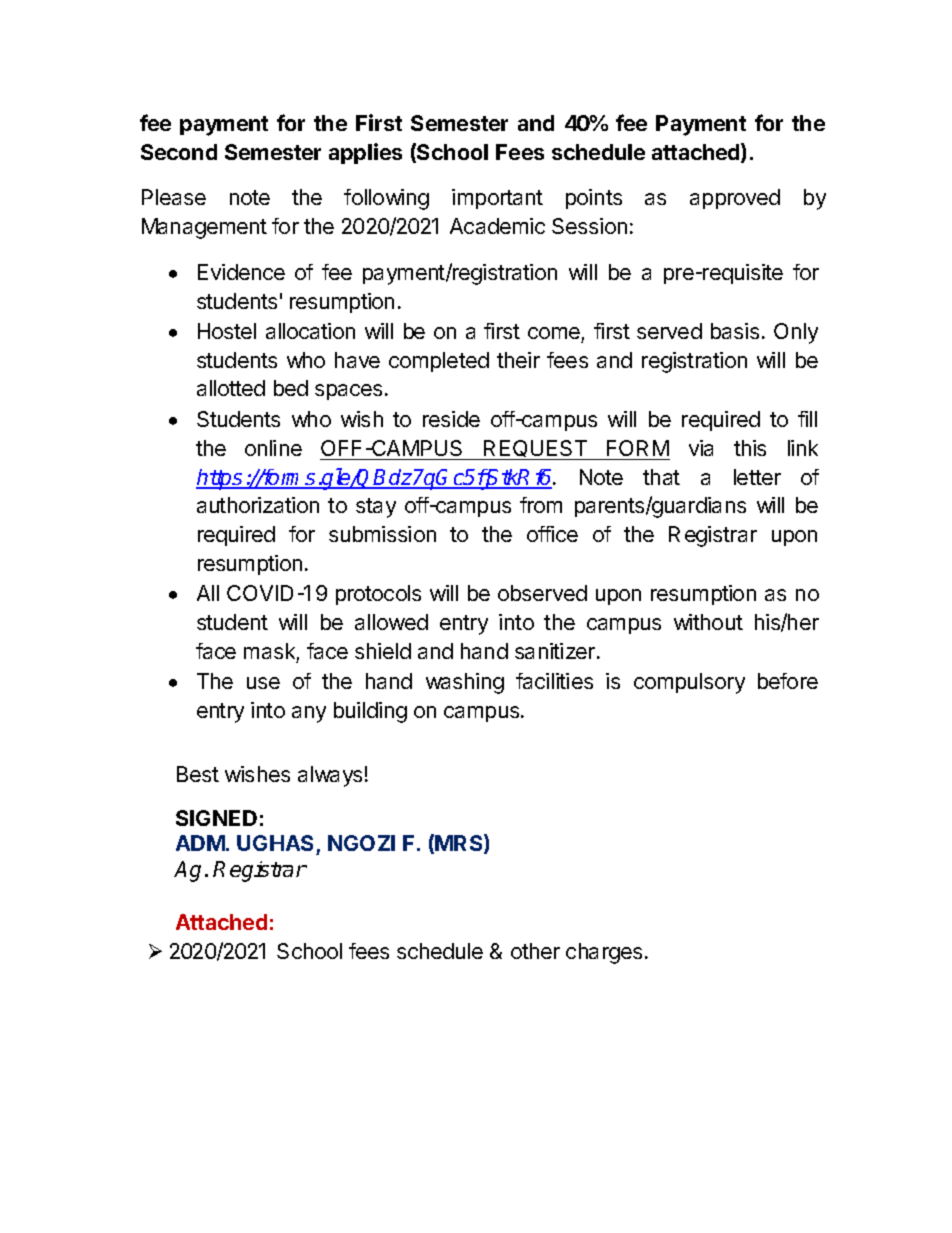 Image resolution: width=952 pixels, height=1233 pixels. What do you see at coordinates (179, 152) in the screenshot?
I see `Second` at bounding box center [179, 152].
